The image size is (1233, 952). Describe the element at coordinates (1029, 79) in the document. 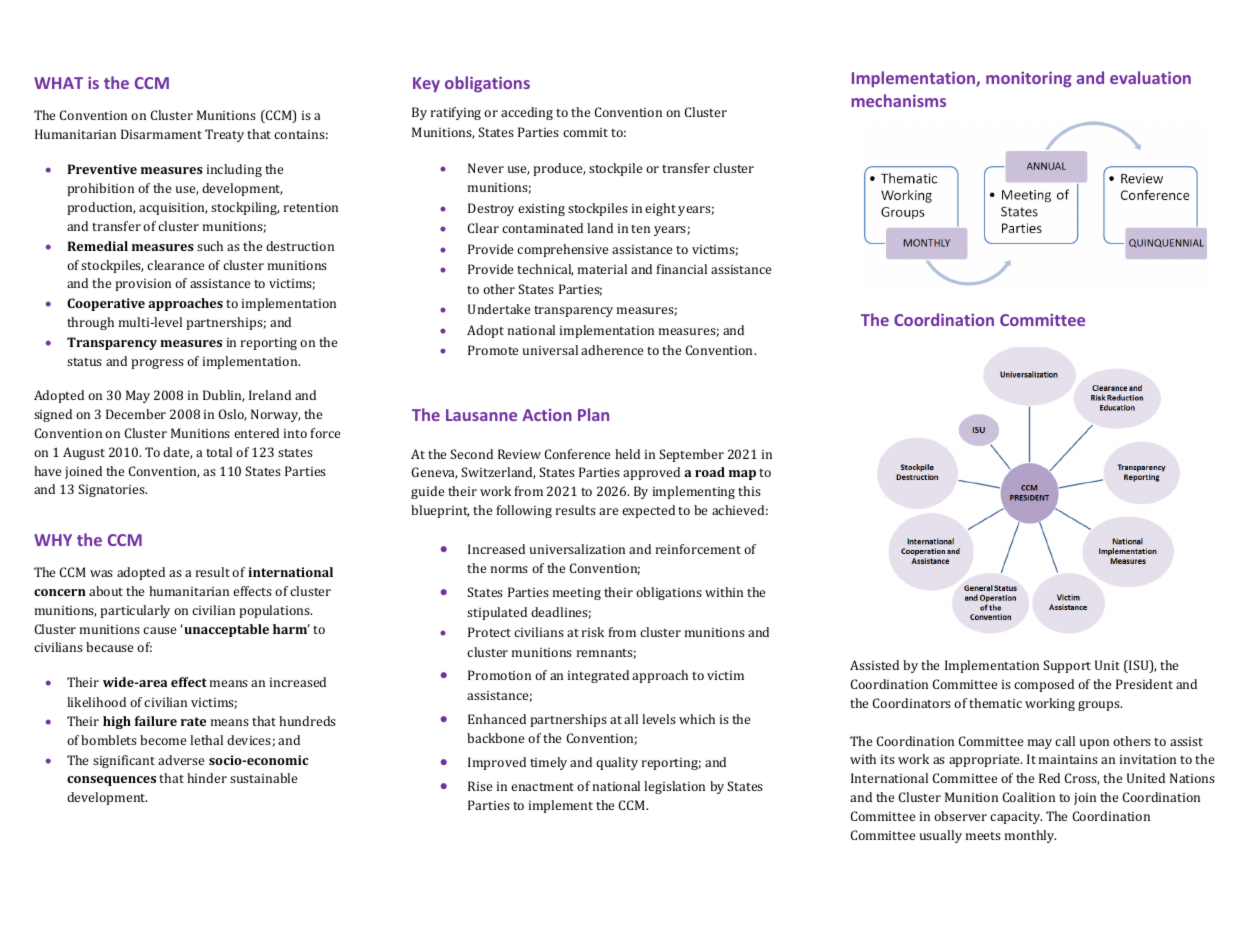

I see `monitoring` at that location.
